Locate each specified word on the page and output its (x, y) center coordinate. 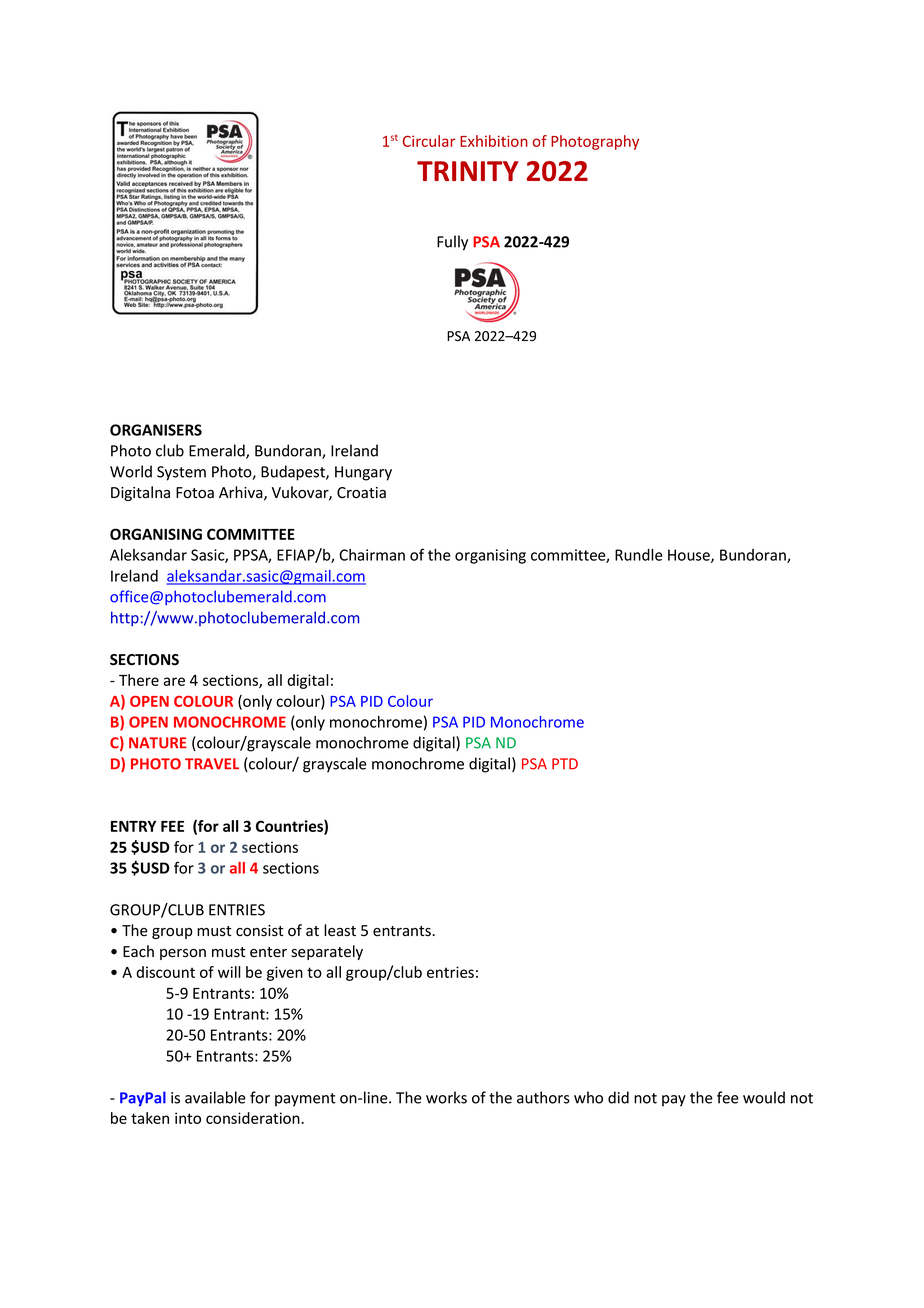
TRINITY (467, 171)
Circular (429, 141)
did (618, 1097)
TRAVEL (212, 764)
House (690, 556)
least (340, 930)
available (215, 1097)
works (446, 1097)
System (181, 473)
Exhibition (494, 141)
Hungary (363, 473)
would (764, 1097)
